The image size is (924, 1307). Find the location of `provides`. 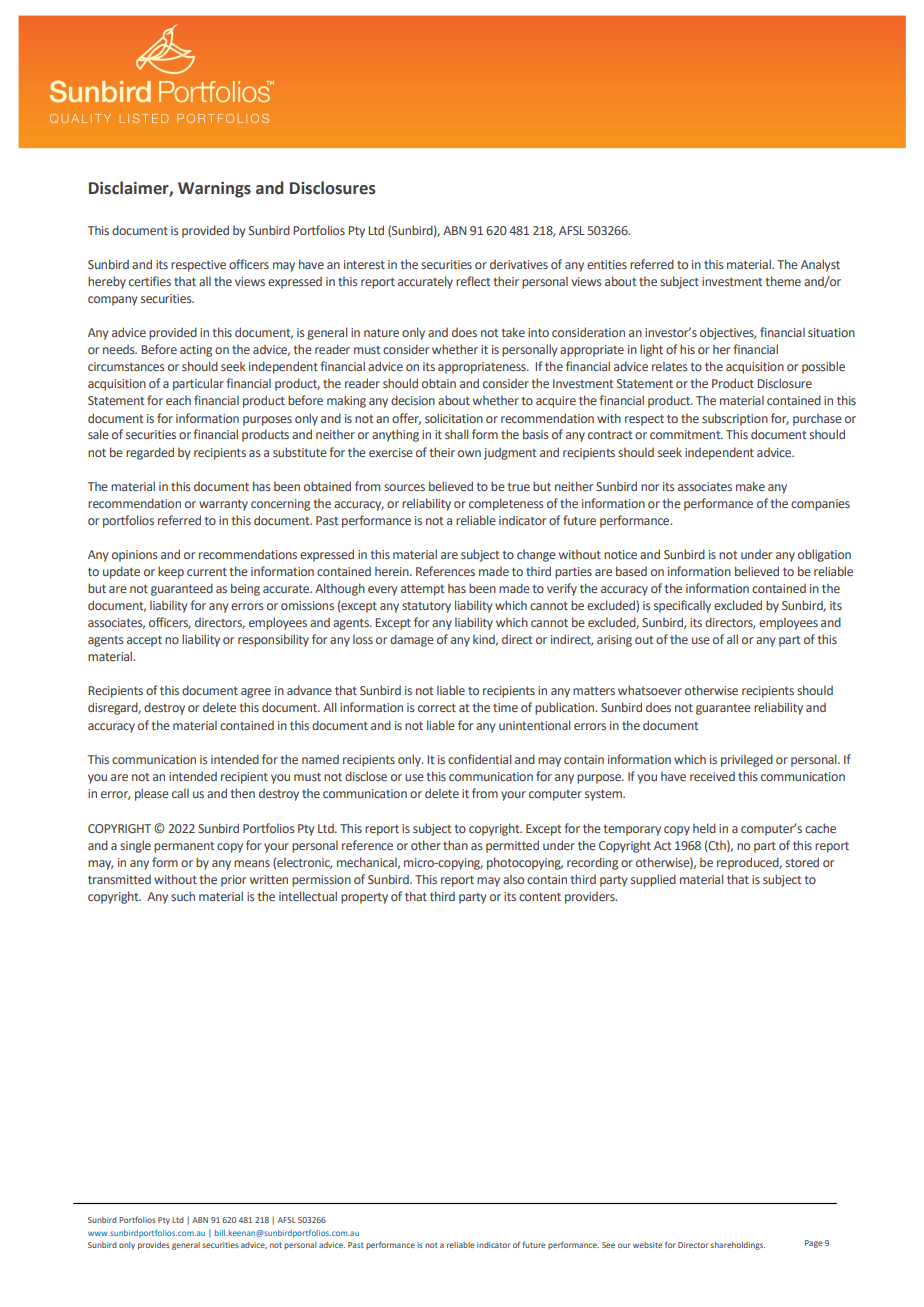

provides is located at coordinates (154, 1246).
